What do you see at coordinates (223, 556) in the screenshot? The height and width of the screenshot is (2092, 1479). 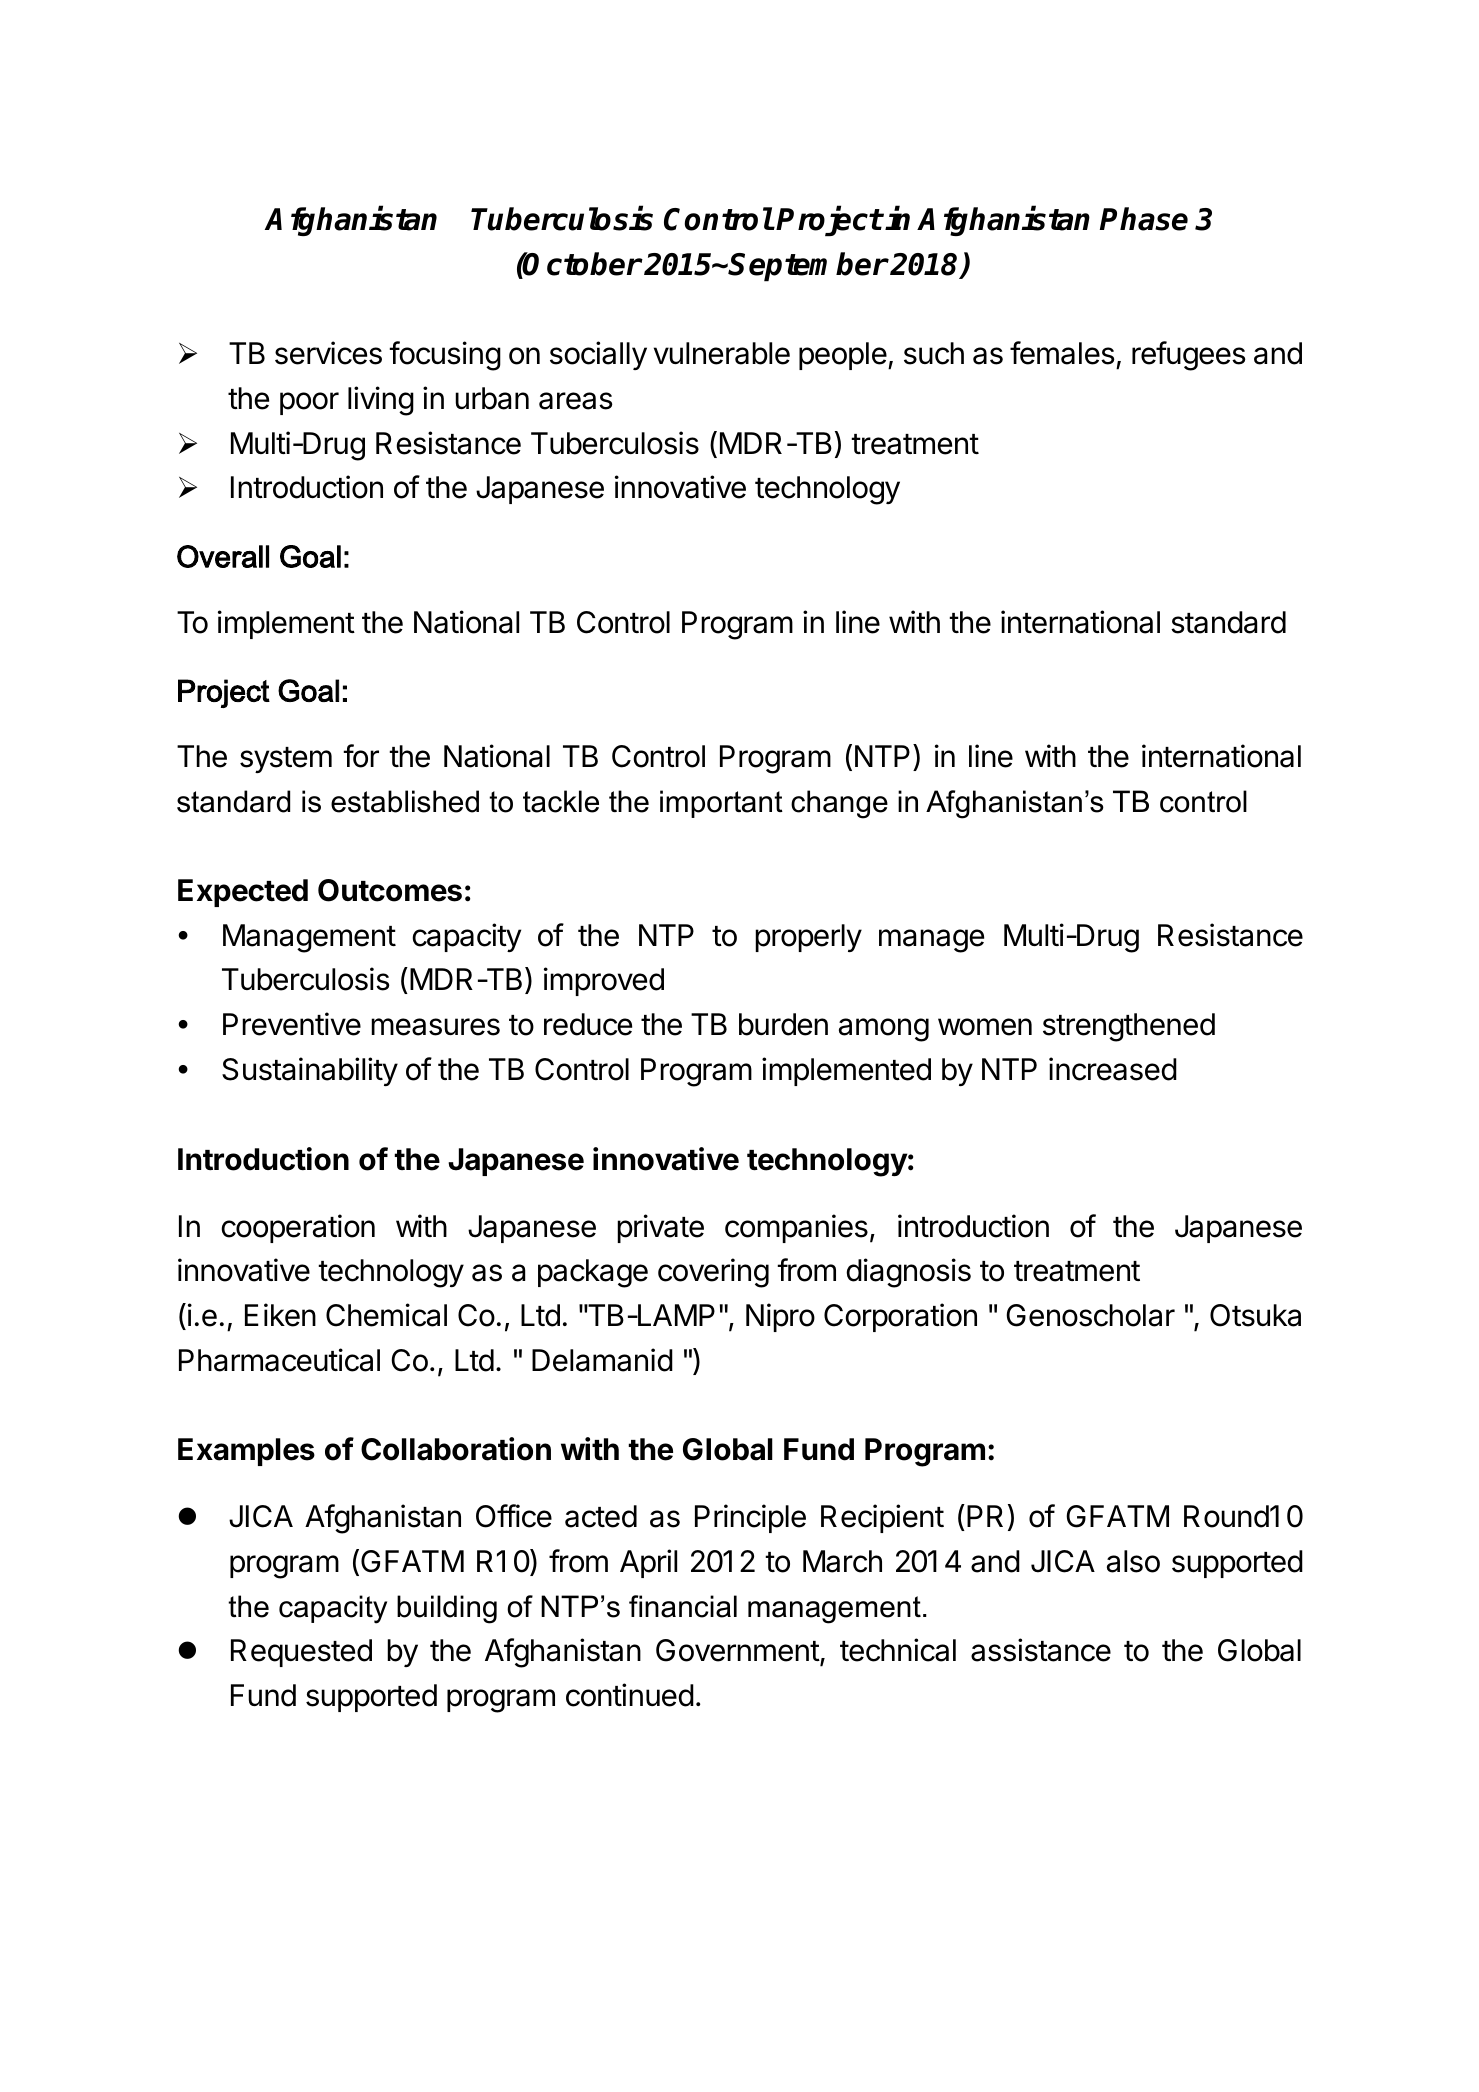 I see `Overall` at bounding box center [223, 556].
